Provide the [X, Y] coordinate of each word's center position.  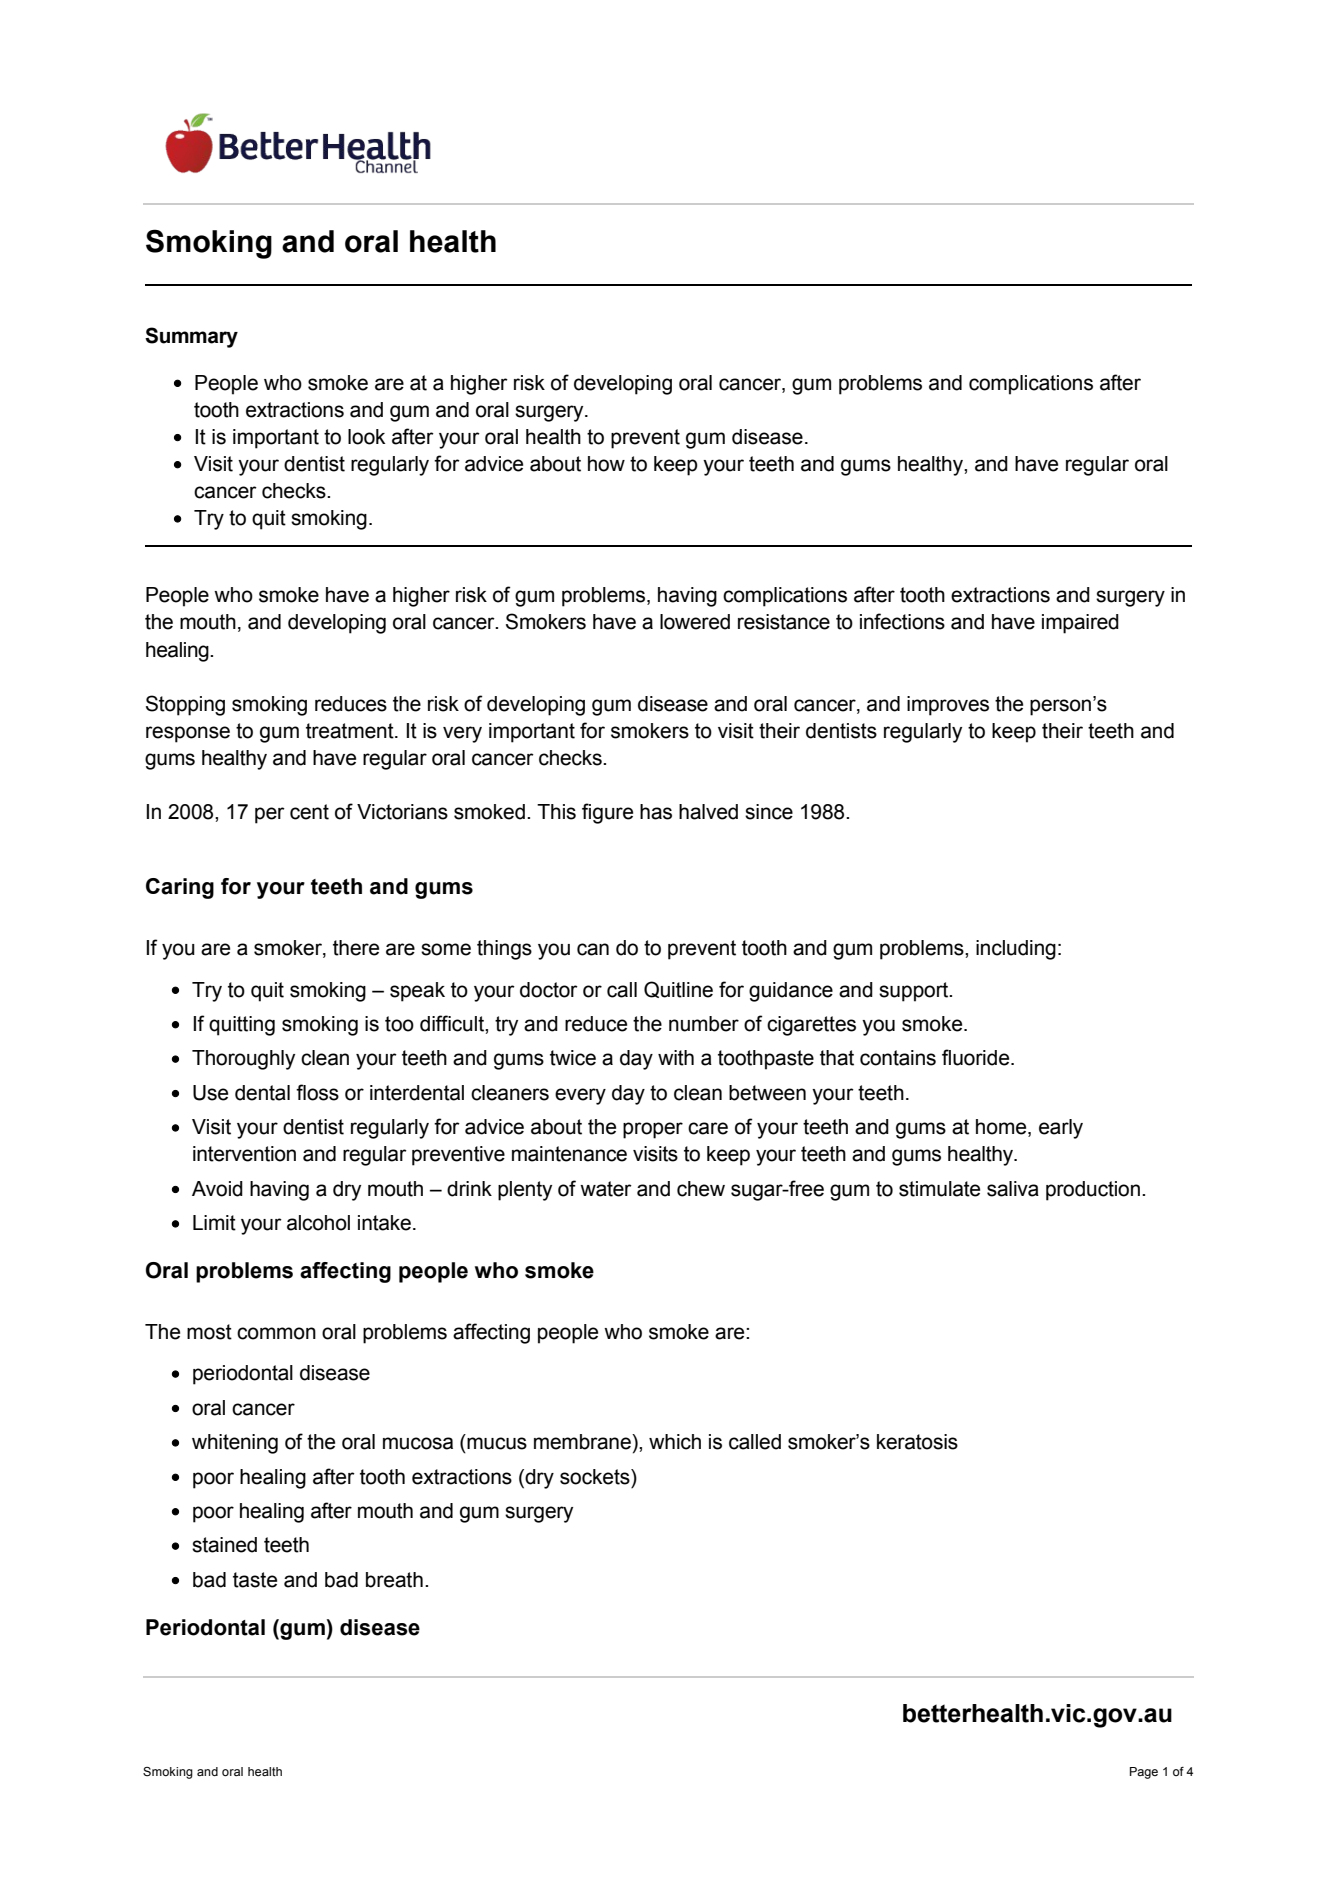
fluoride [977, 1057]
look [366, 437]
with [676, 1058]
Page [1144, 1773]
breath [394, 1580]
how [606, 464]
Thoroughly [243, 1060]
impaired [1080, 624]
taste [255, 1580]
